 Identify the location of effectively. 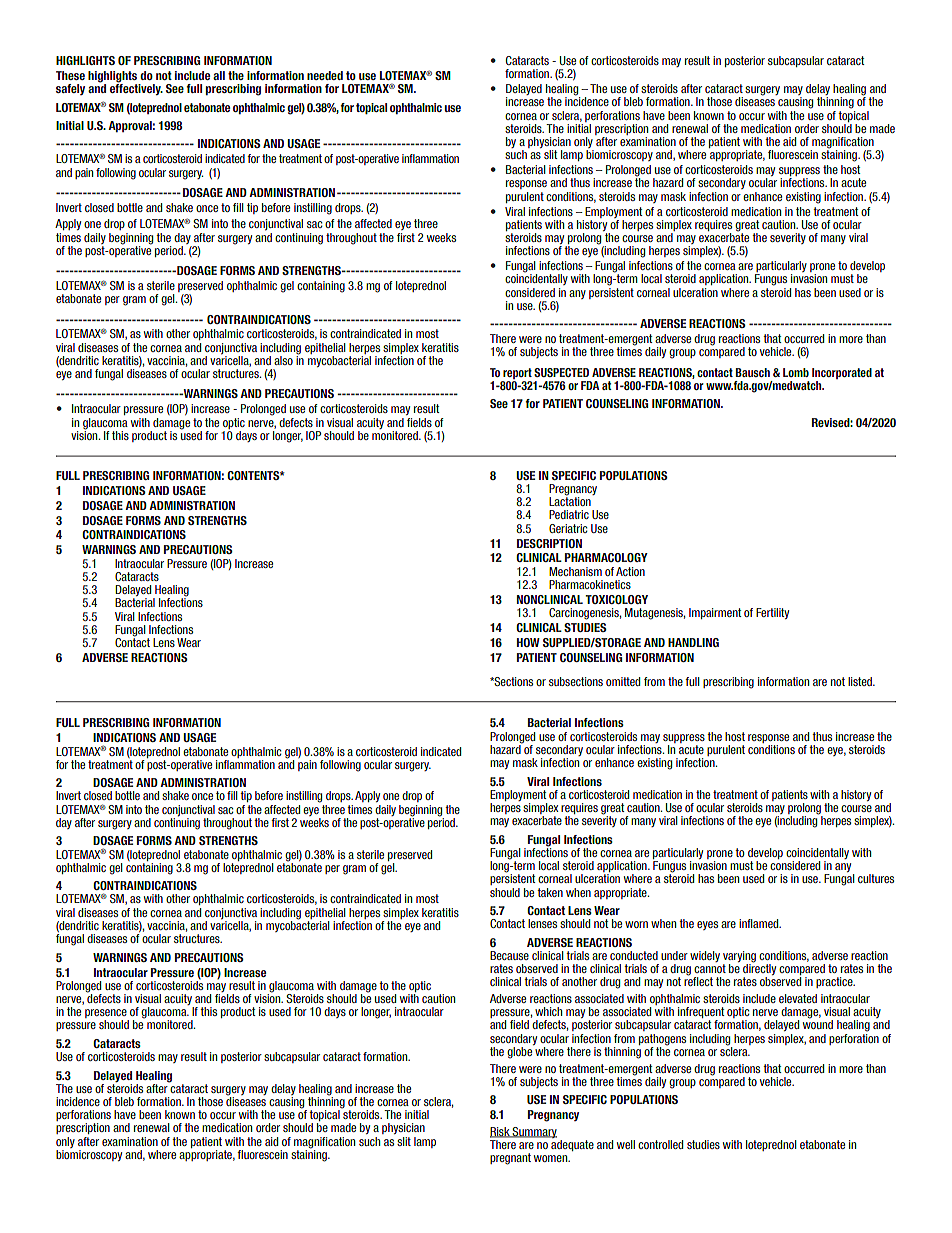
(136, 88).
